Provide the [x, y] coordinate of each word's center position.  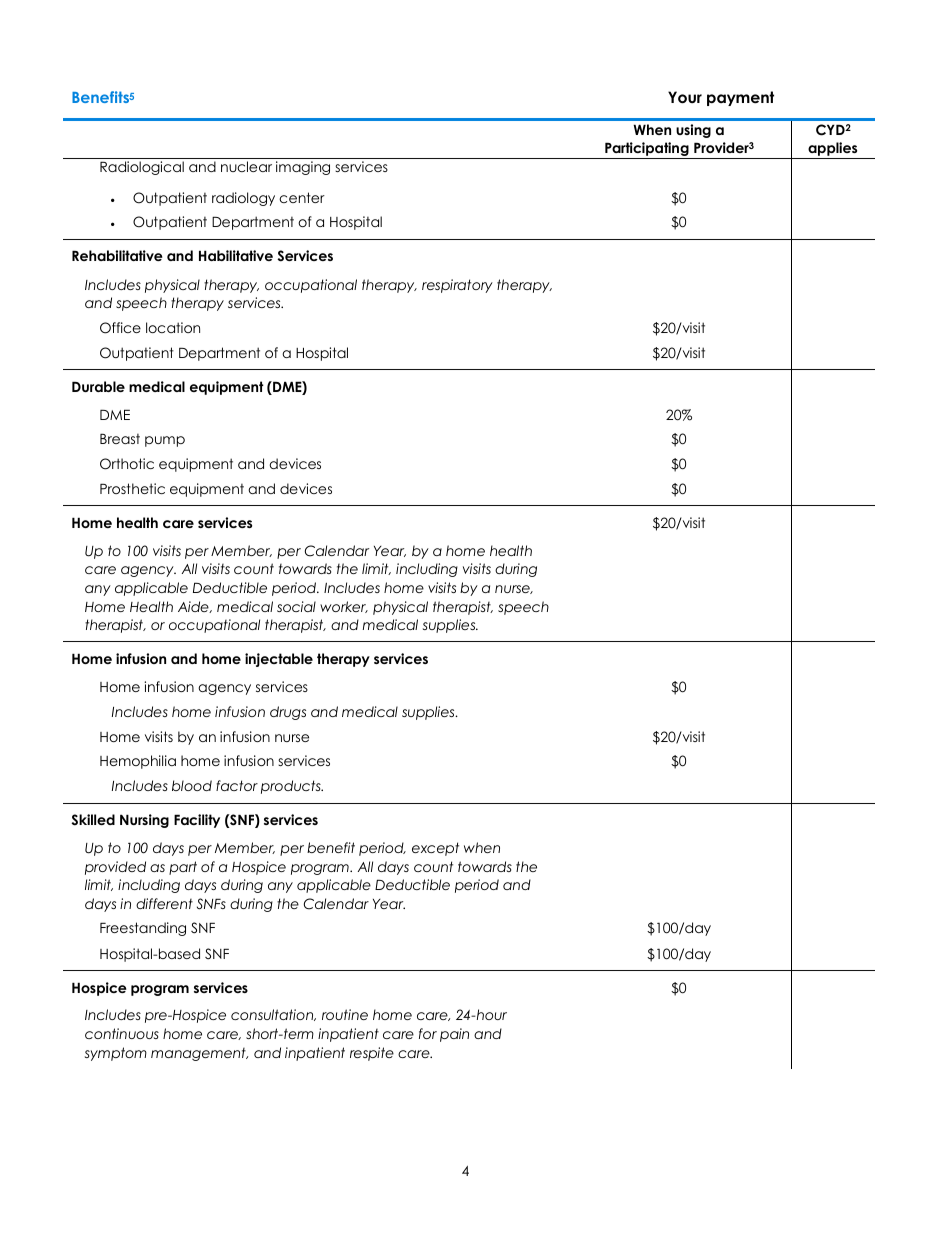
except [435, 849]
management [199, 1054]
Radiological [142, 168]
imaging [303, 168]
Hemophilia [138, 762]
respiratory [457, 286]
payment [740, 98]
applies [833, 150]
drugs [288, 713]
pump [165, 441]
